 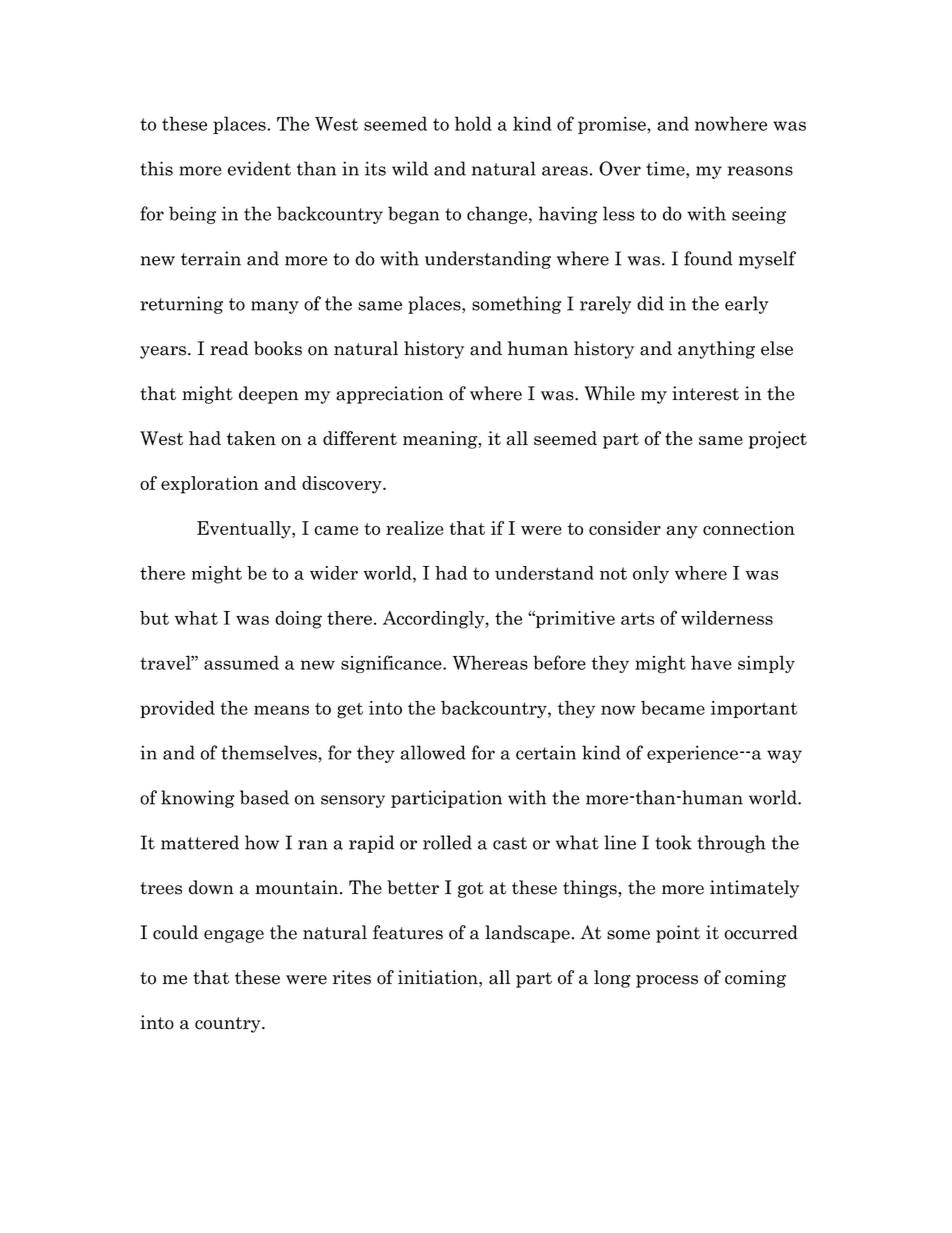 I want to click on engage, so click(x=234, y=936).
